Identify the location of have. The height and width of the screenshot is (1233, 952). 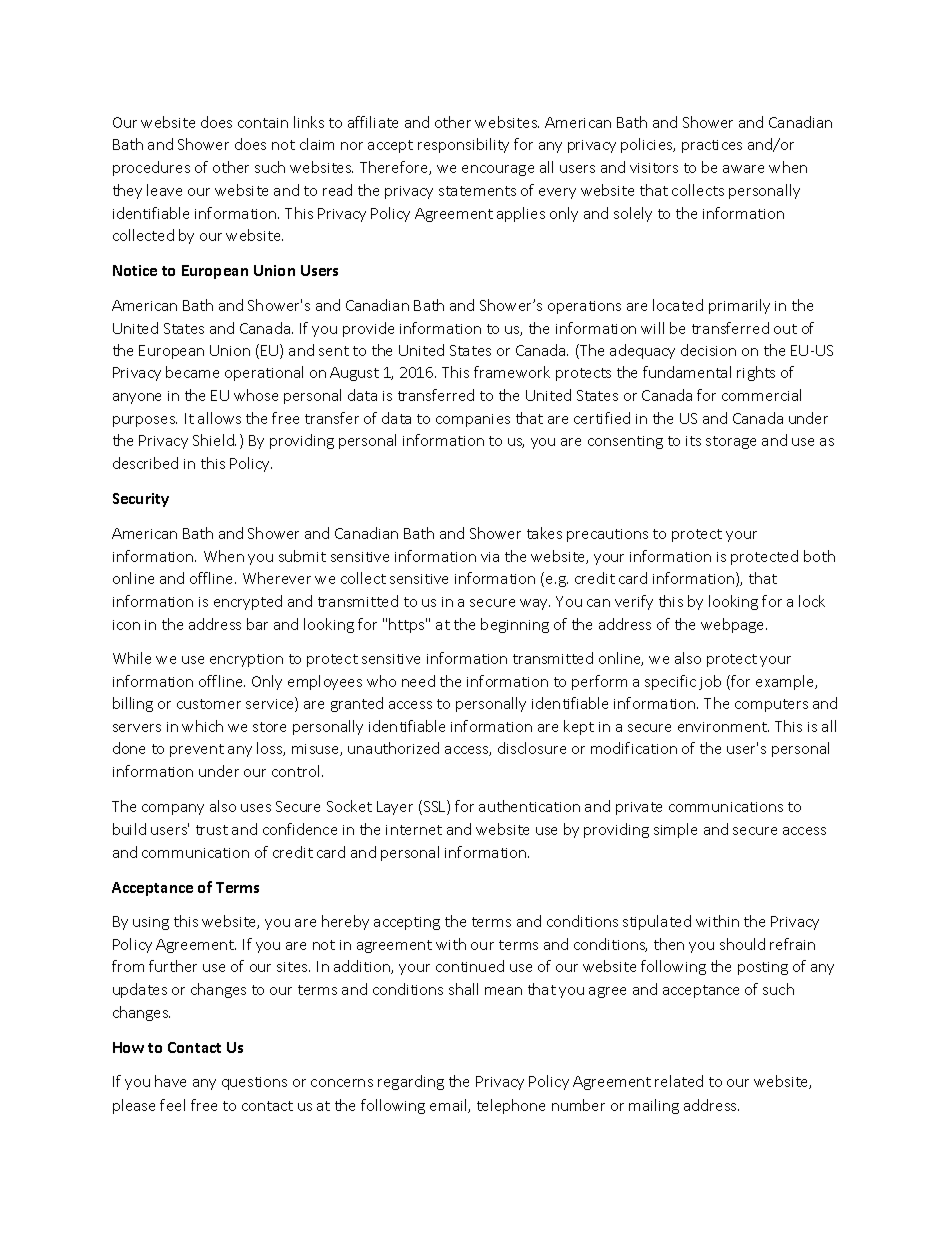
(170, 1081).
